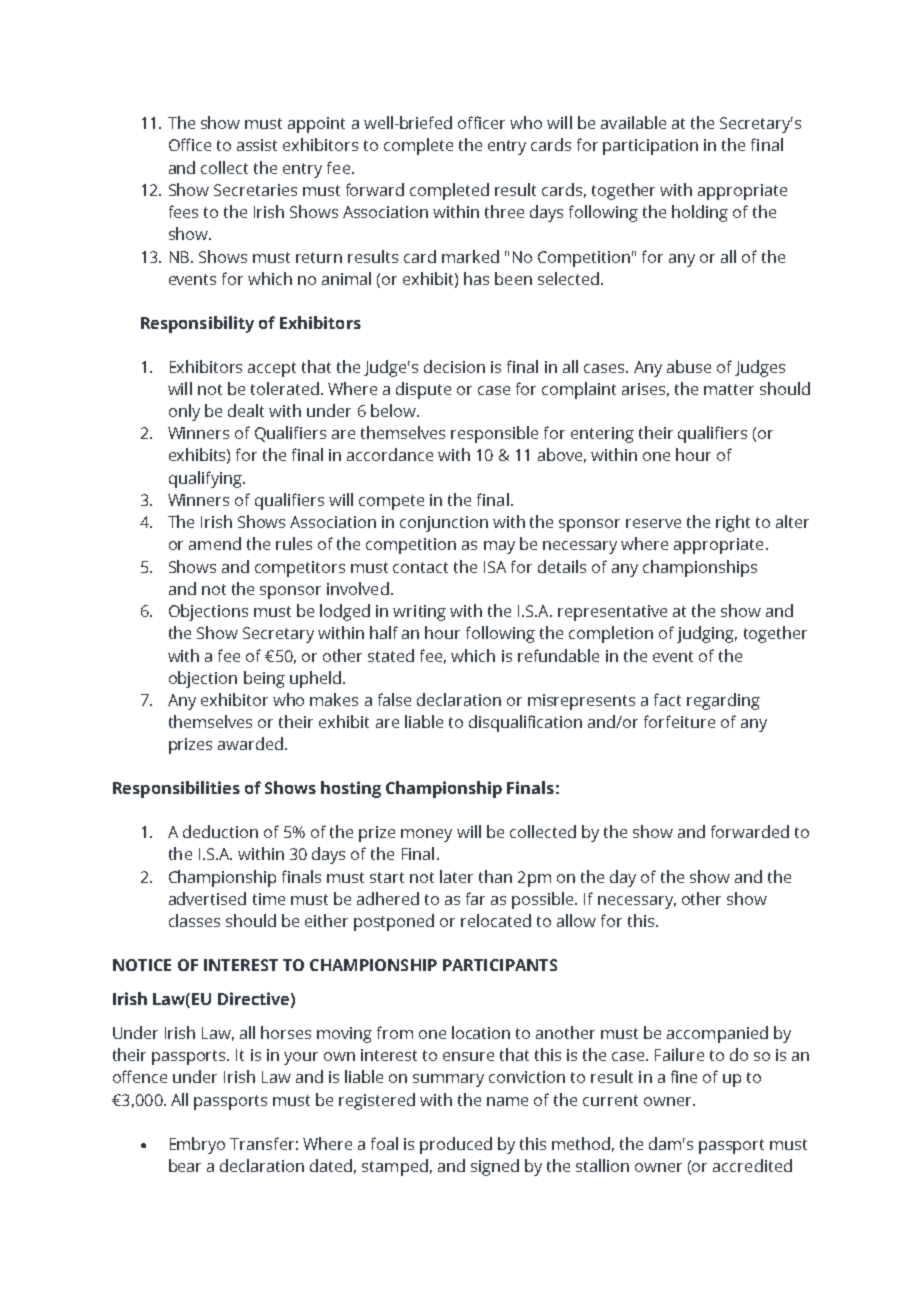 The height and width of the screenshot is (1308, 924). Describe the element at coordinates (650, 147) in the screenshot. I see `participation` at that location.
